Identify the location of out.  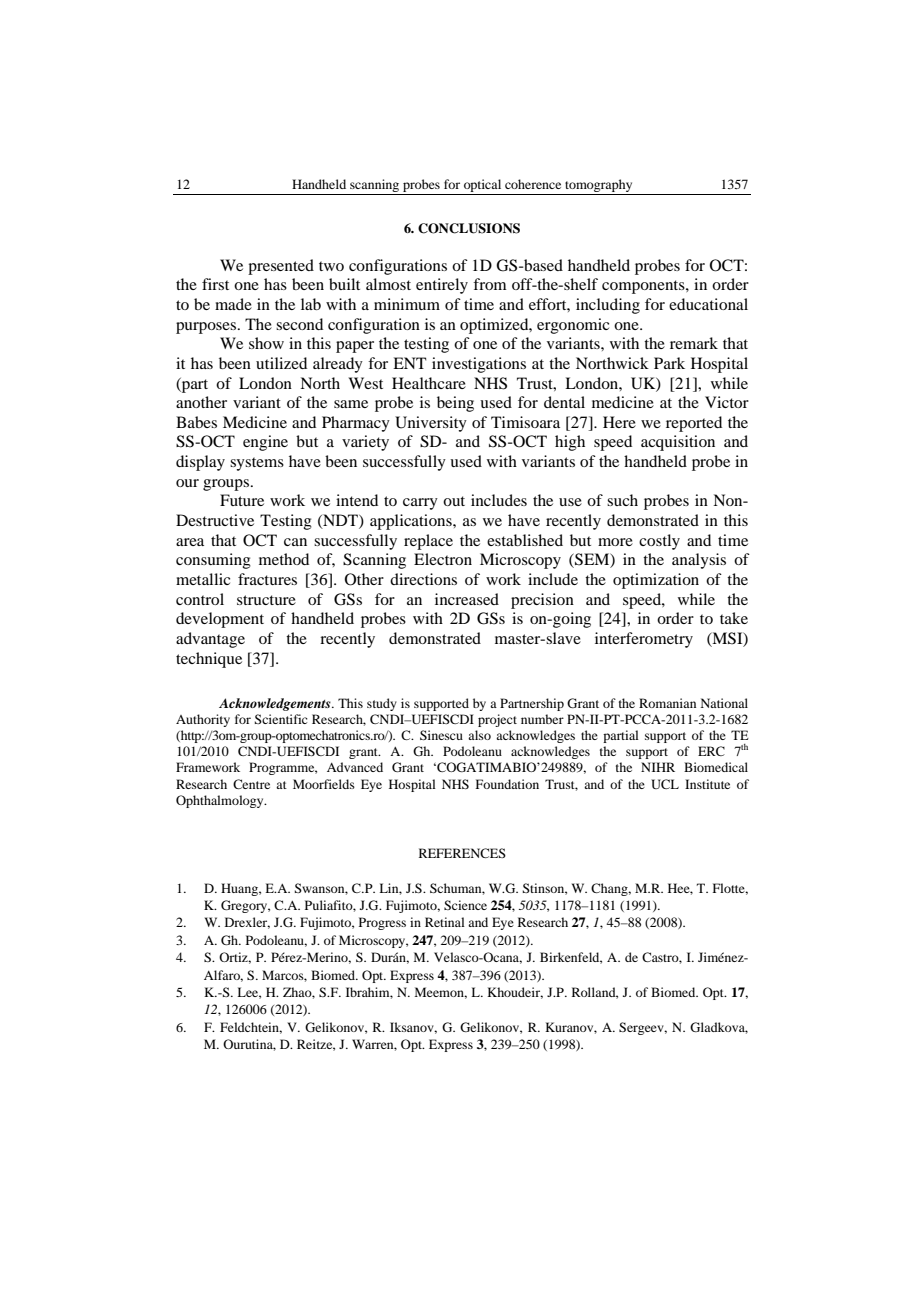
(454, 501).
